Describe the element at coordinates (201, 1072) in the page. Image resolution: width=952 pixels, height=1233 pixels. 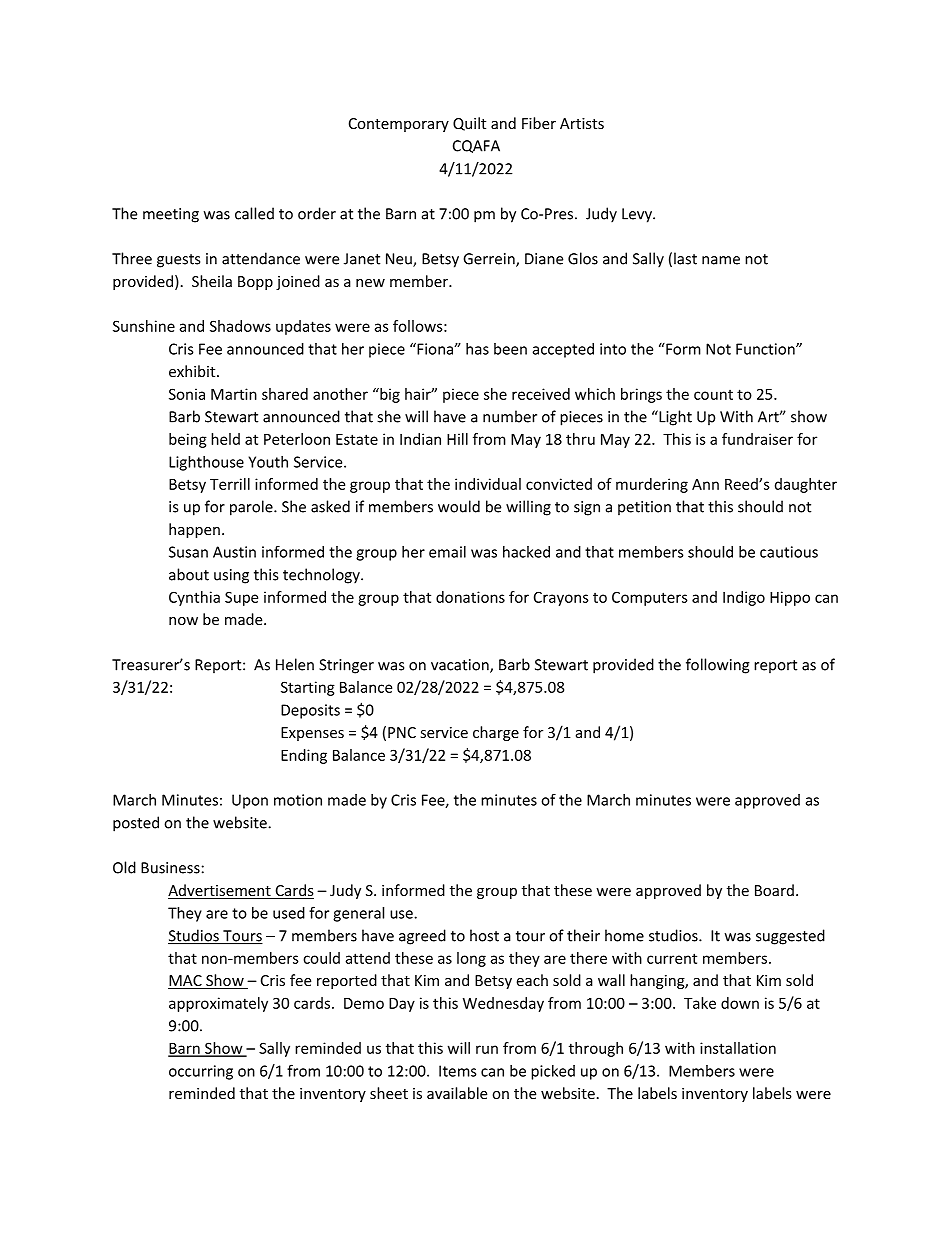
I see `occurring` at that location.
